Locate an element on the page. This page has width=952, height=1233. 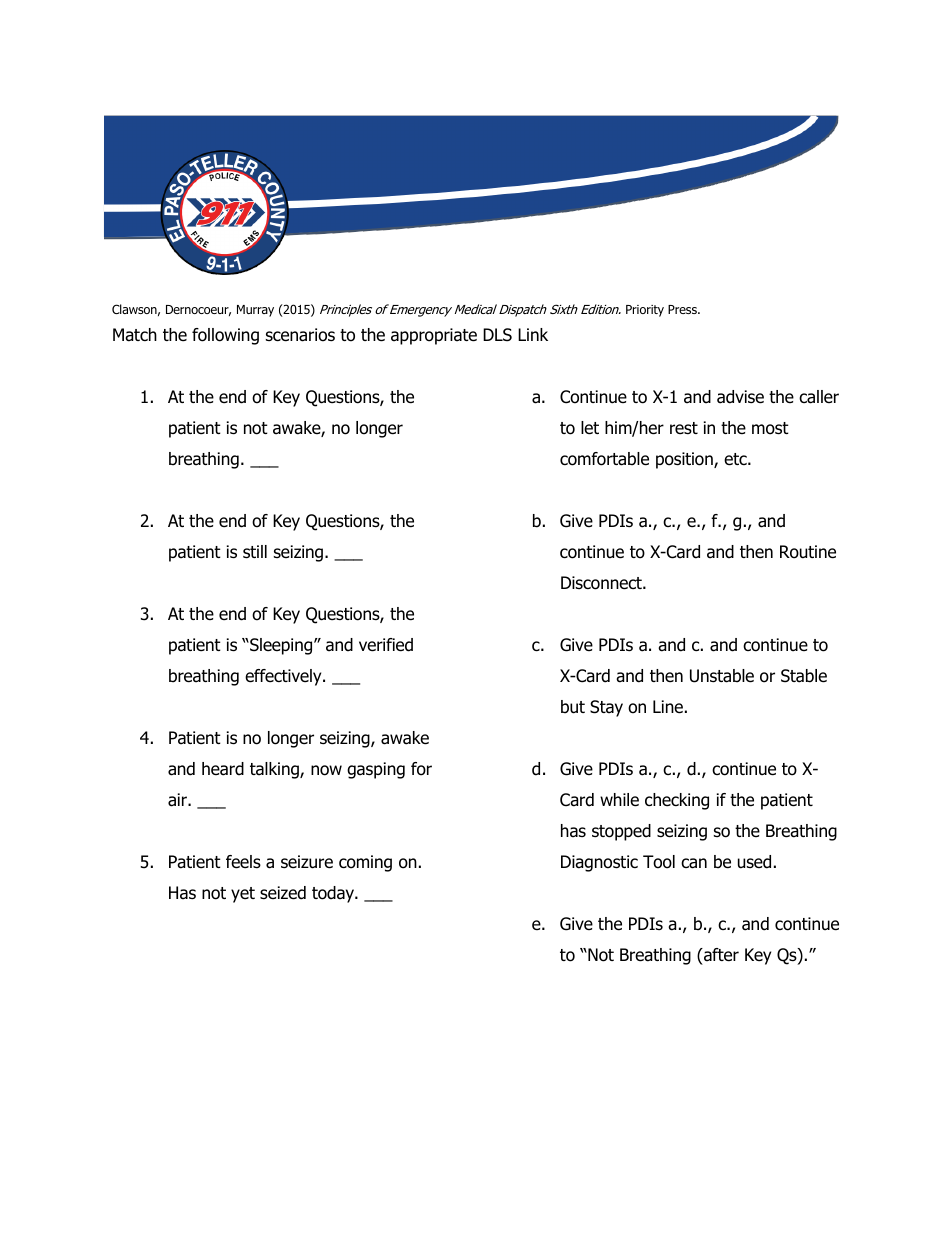
position is located at coordinates (685, 460).
